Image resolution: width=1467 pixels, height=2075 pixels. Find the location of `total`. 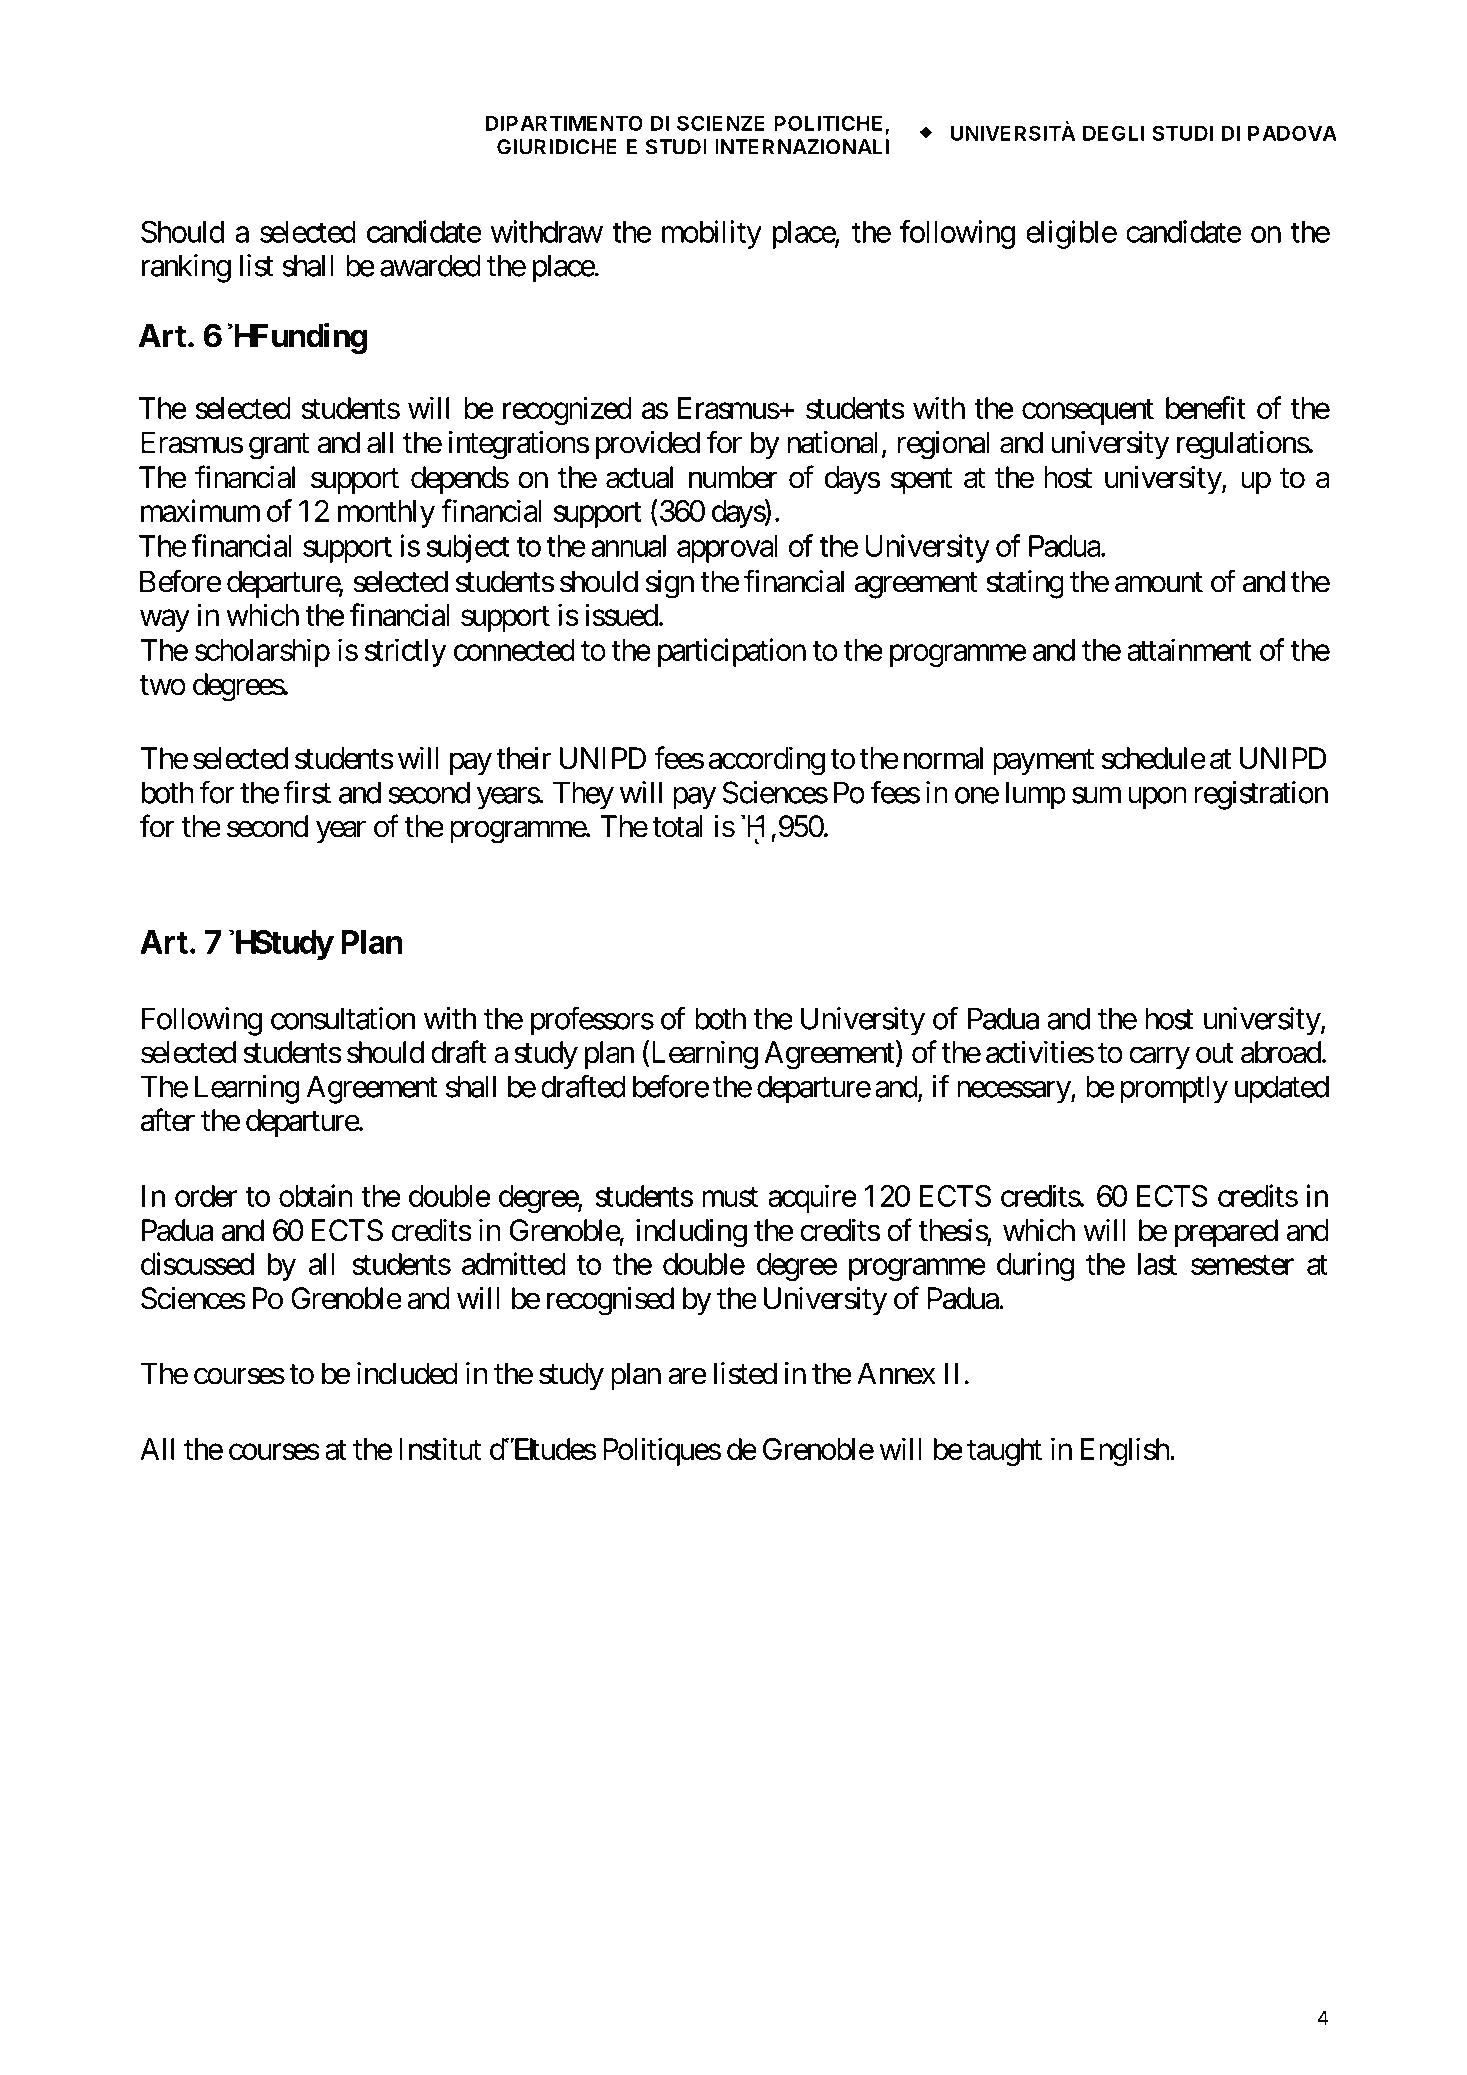

total is located at coordinates (677, 826).
